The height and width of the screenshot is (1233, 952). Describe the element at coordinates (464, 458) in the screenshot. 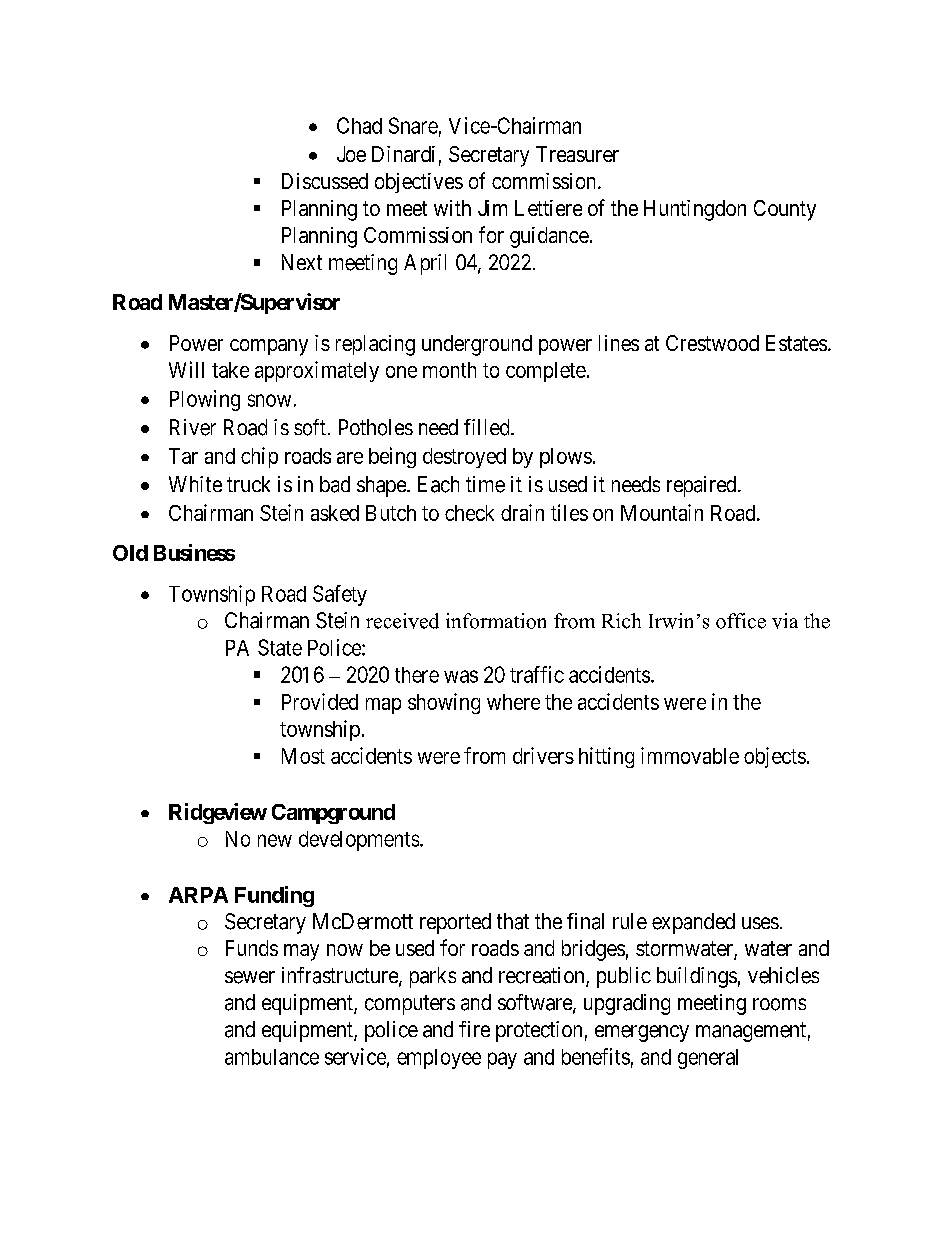

I see `destroyed` at that location.
